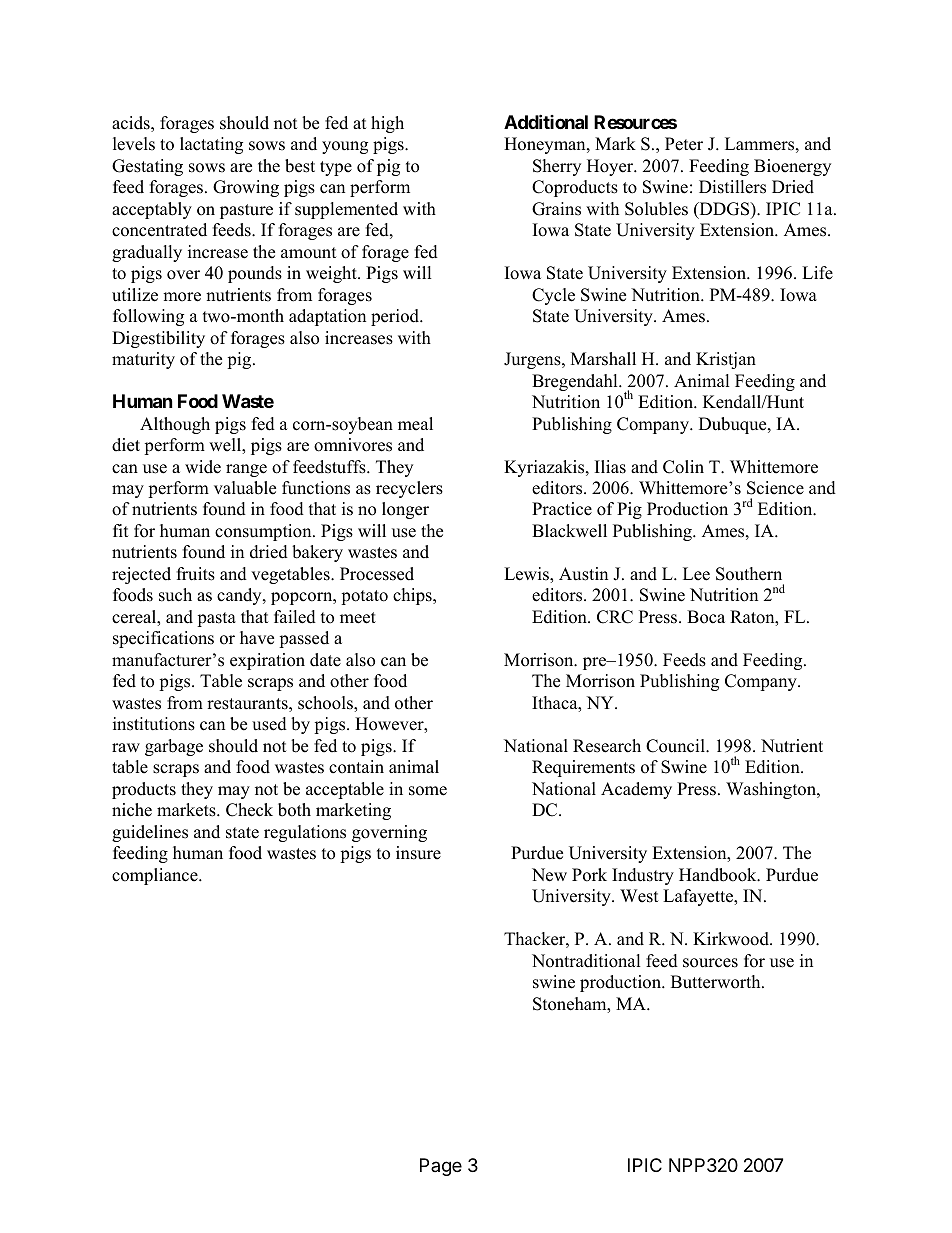 The height and width of the image is (1233, 952). Describe the element at coordinates (413, 596) in the image. I see `chips` at that location.
